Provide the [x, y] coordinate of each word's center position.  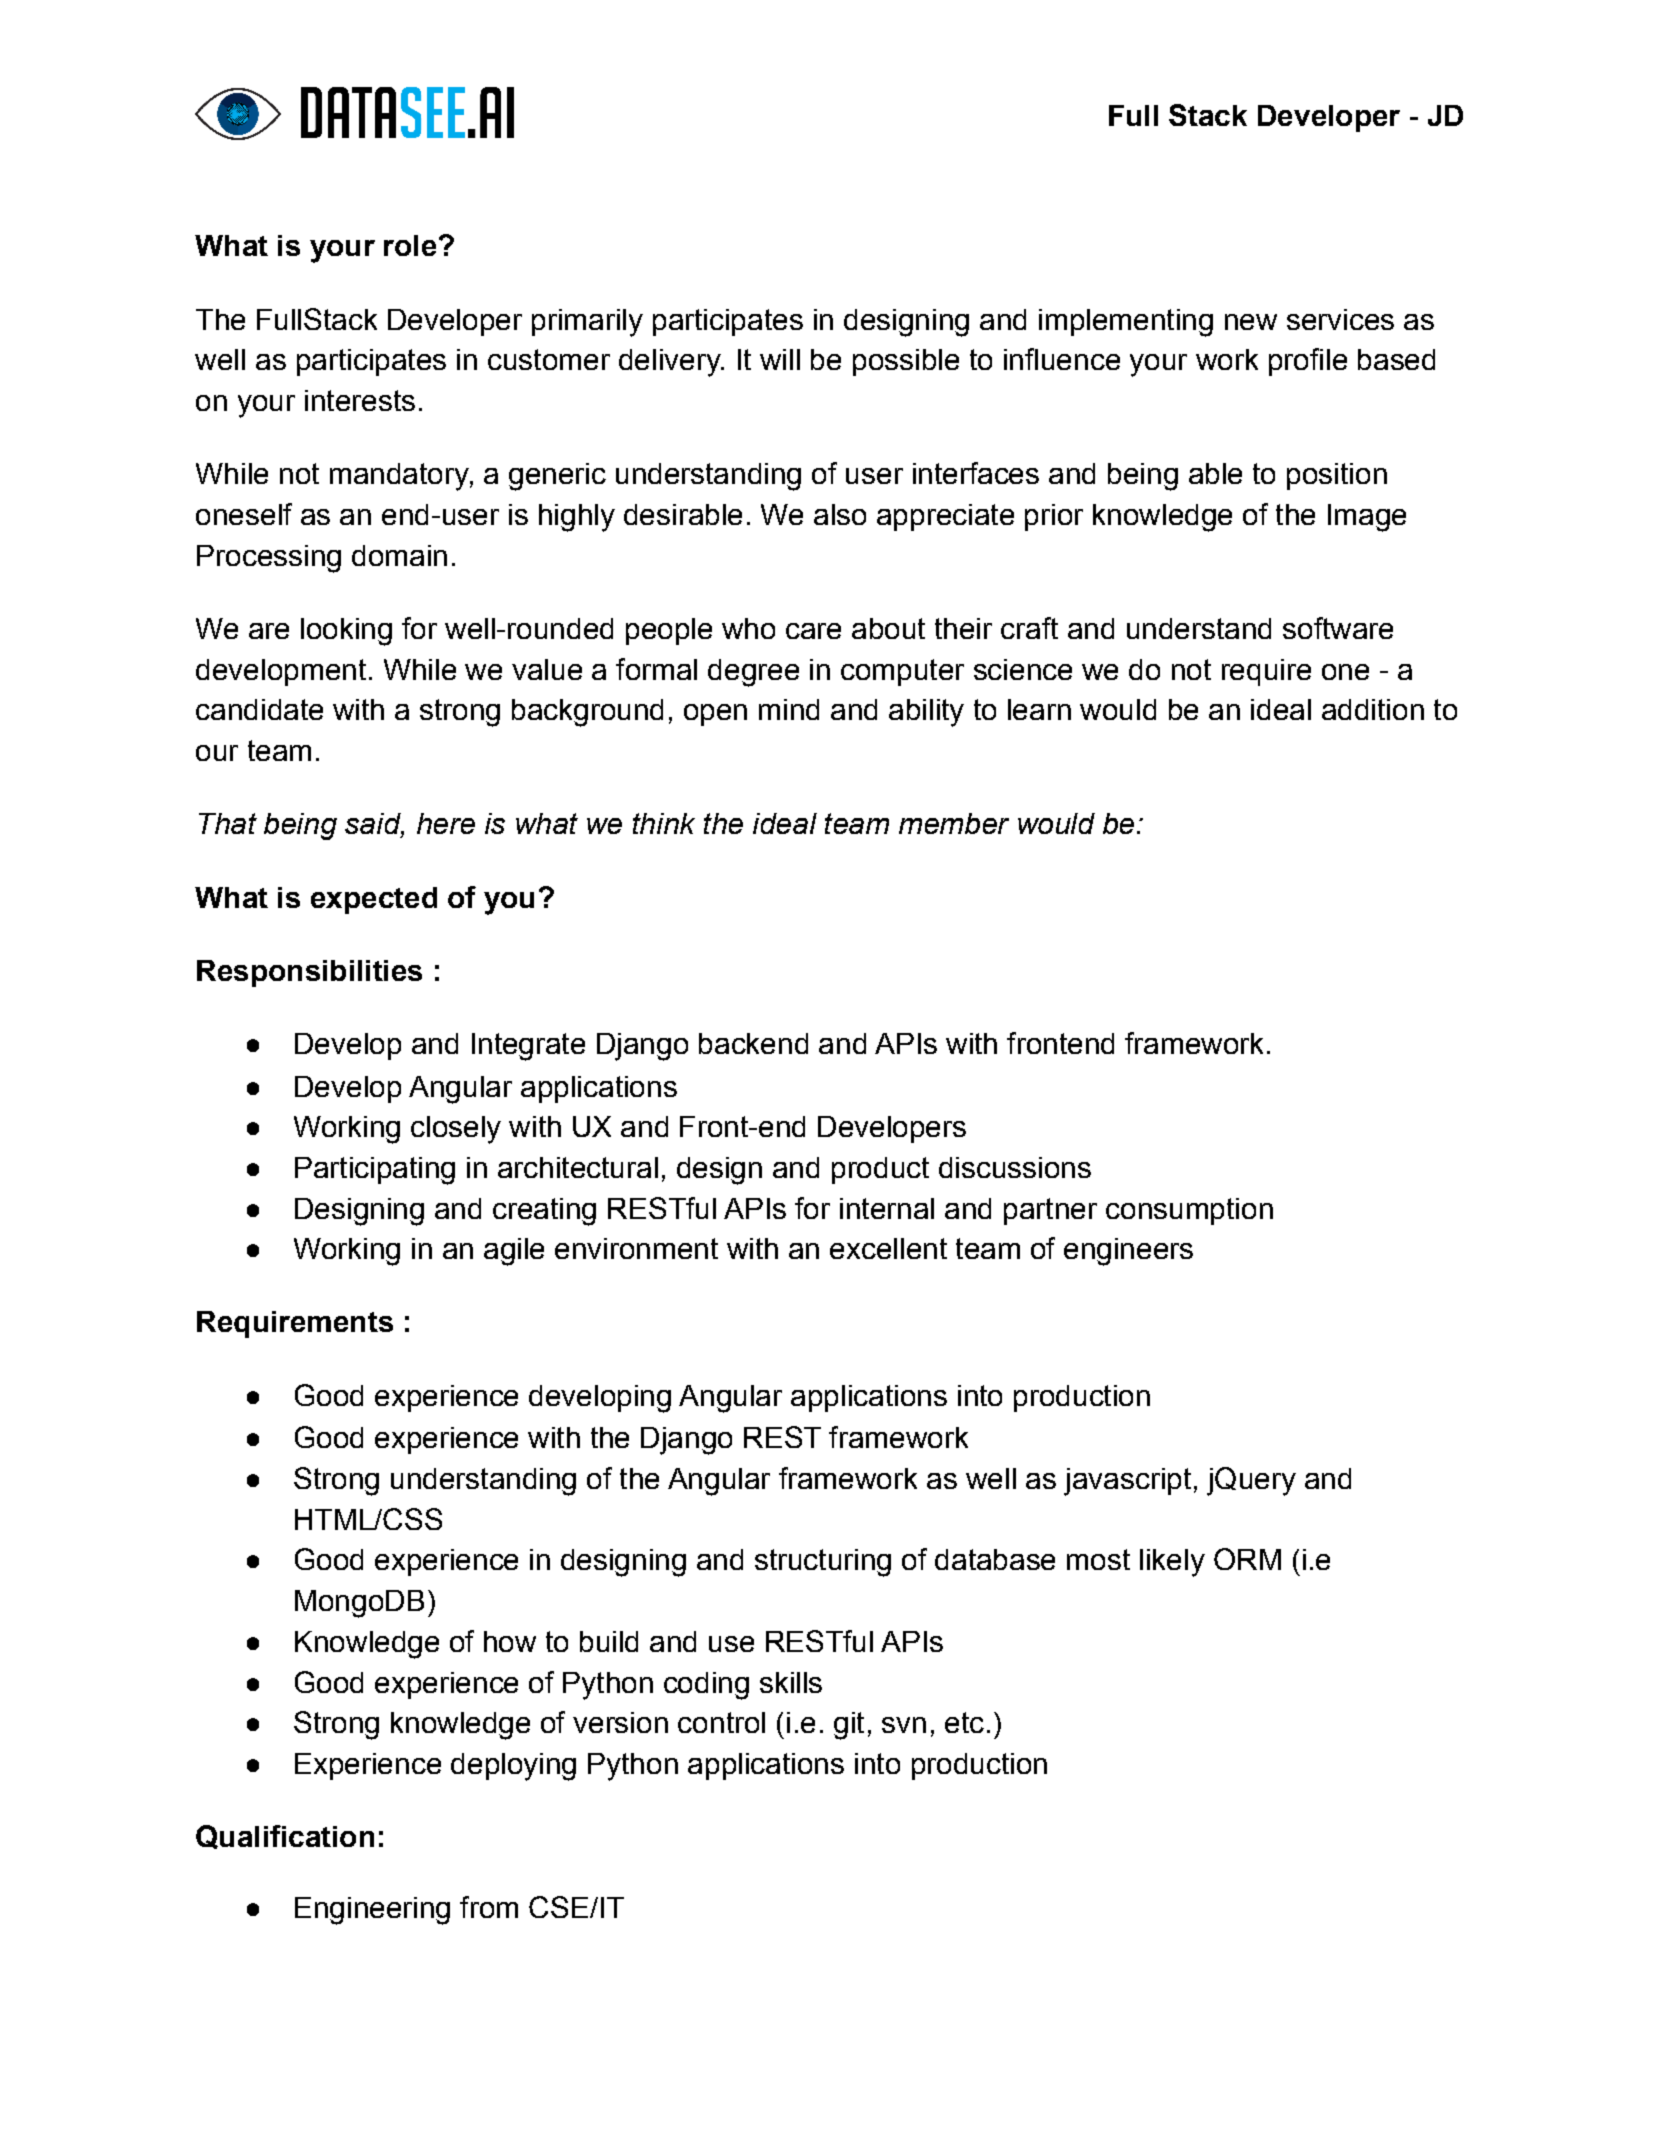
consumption [1189, 1211]
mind [789, 709]
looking [346, 632]
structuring [823, 1563]
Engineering [372, 1911]
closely [456, 1130]
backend [753, 1043]
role [410, 245]
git [849, 1726]
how [510, 1641]
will [780, 359]
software [1338, 628]
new [1251, 322]
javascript [1127, 1482]
